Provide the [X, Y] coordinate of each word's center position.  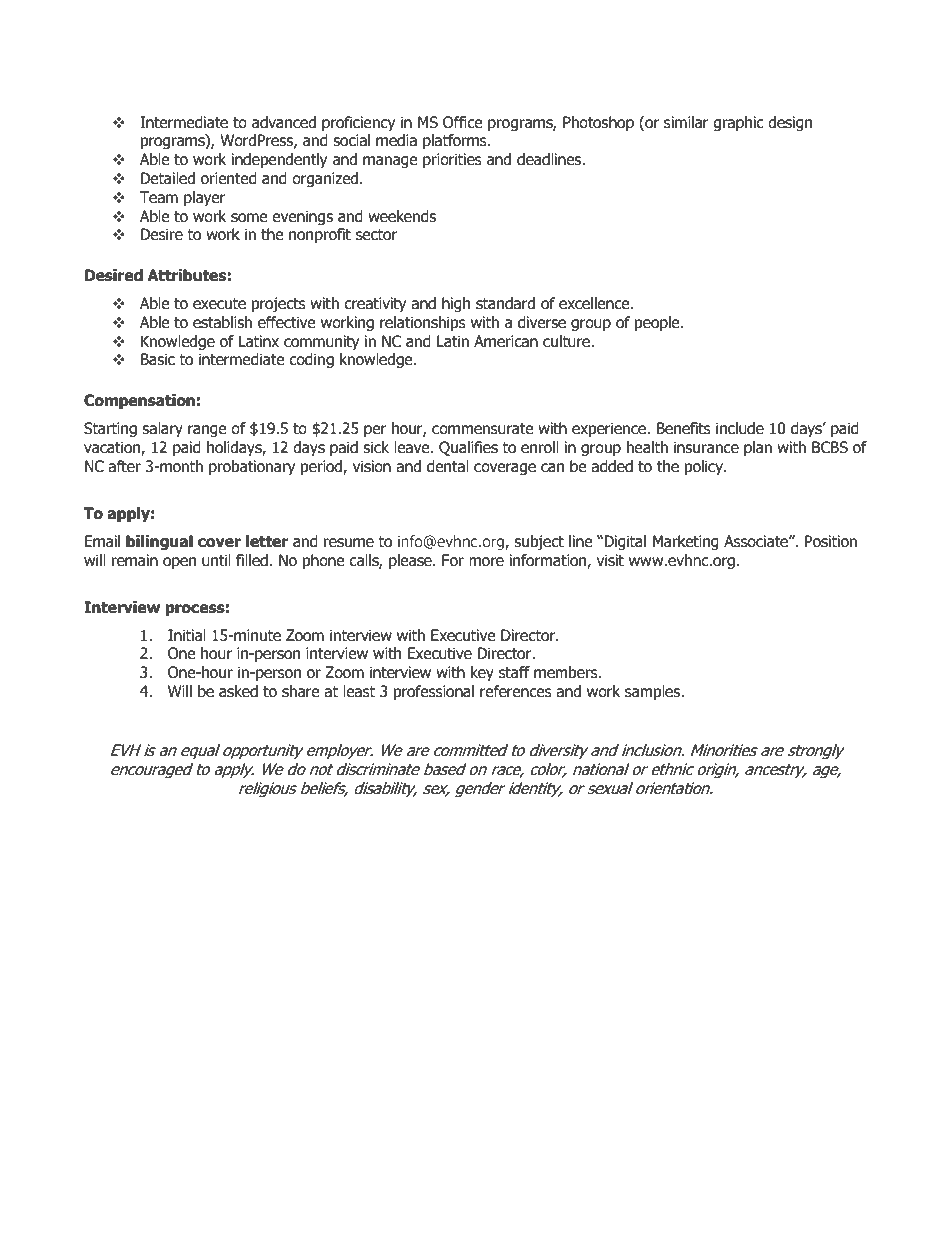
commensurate [482, 429]
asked [238, 691]
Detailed [168, 178]
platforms [456, 141]
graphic [738, 123]
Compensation [139, 401]
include [740, 428]
